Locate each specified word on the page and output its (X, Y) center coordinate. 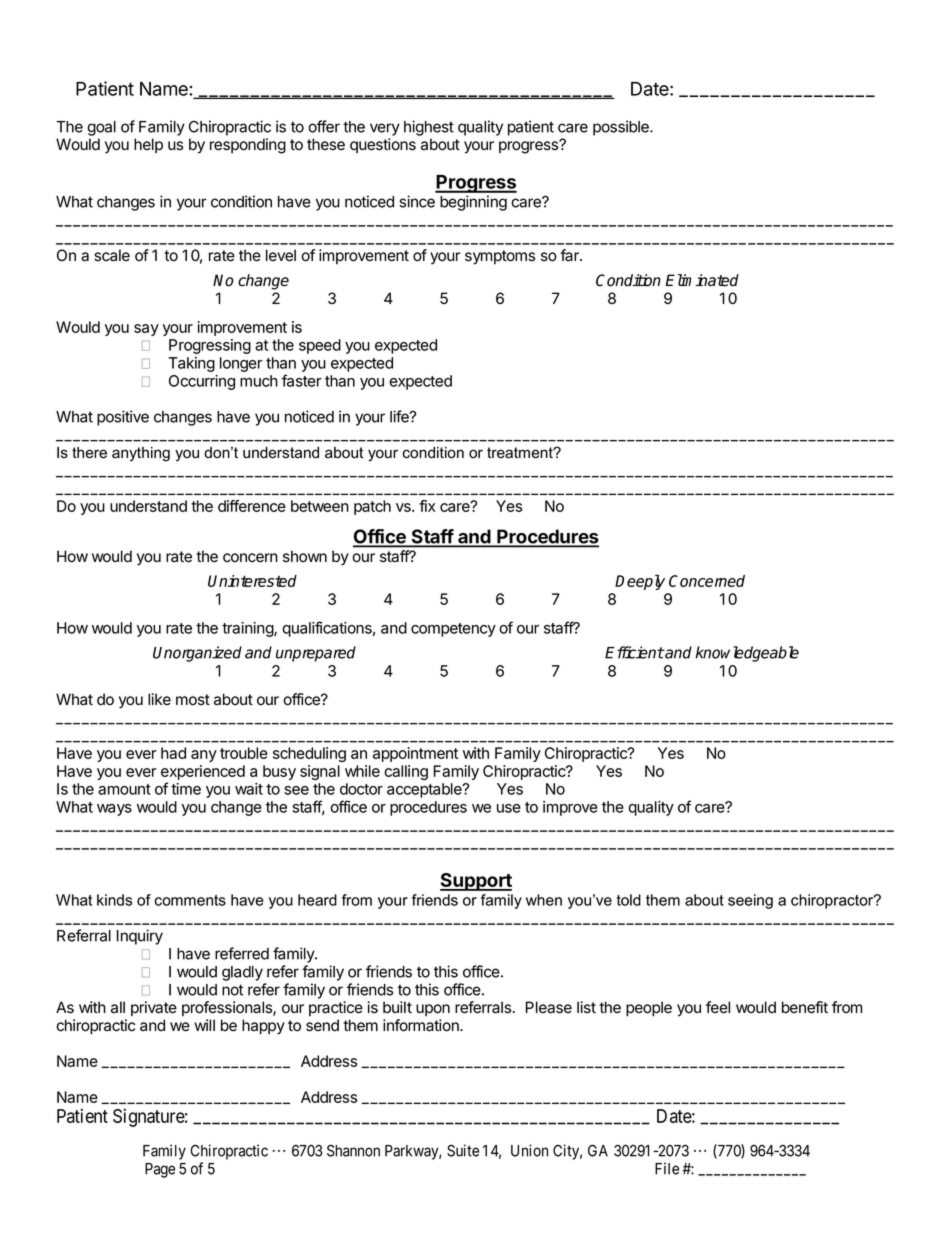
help (148, 145)
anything (141, 454)
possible (622, 128)
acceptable (425, 790)
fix (427, 506)
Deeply (640, 582)
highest (429, 128)
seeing (750, 901)
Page (160, 1170)
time (186, 789)
